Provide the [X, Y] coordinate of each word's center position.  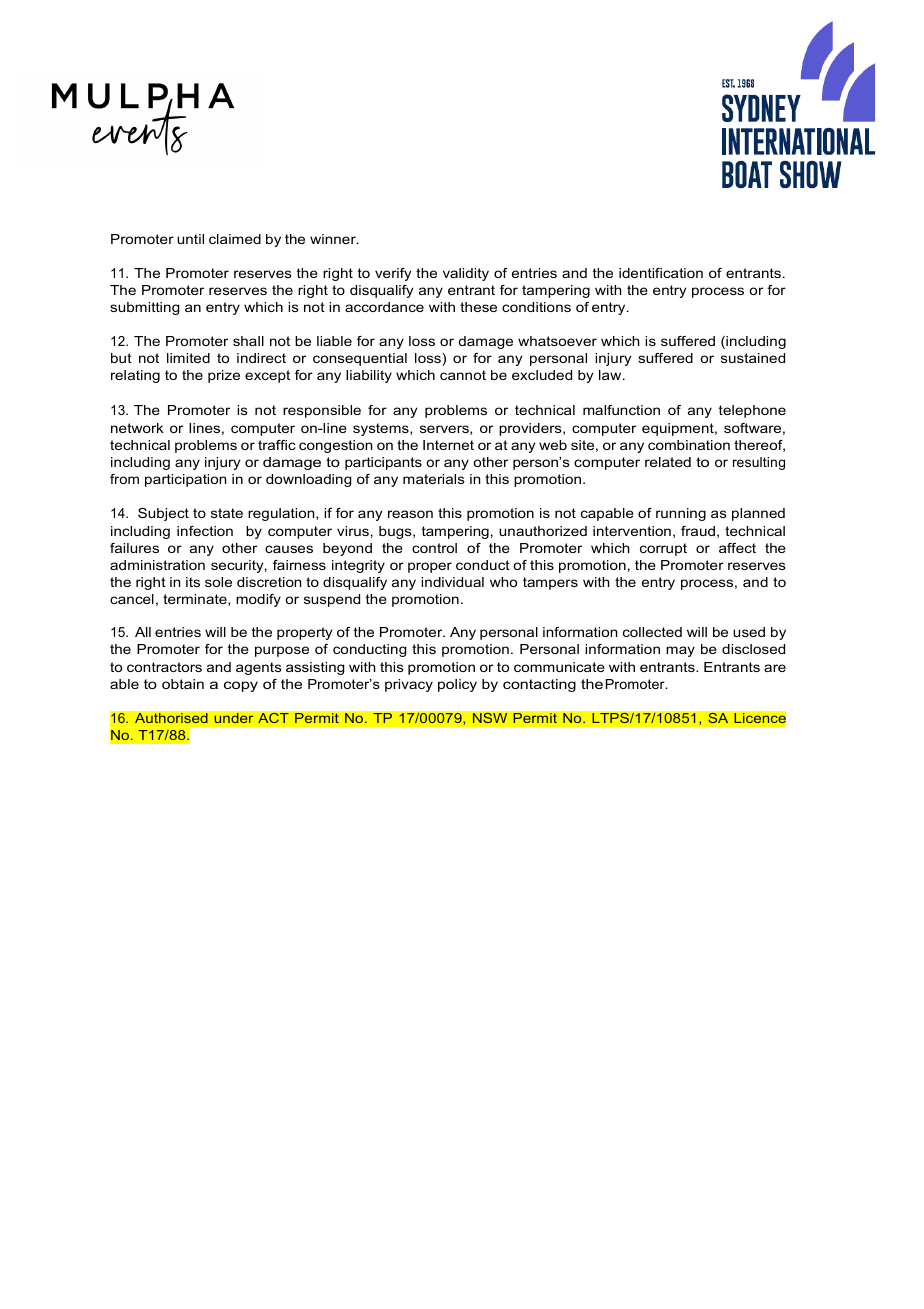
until [190, 239]
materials [434, 479]
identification [661, 273]
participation [185, 480]
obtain [183, 684]
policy [457, 685]
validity [466, 274]
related [668, 462]
